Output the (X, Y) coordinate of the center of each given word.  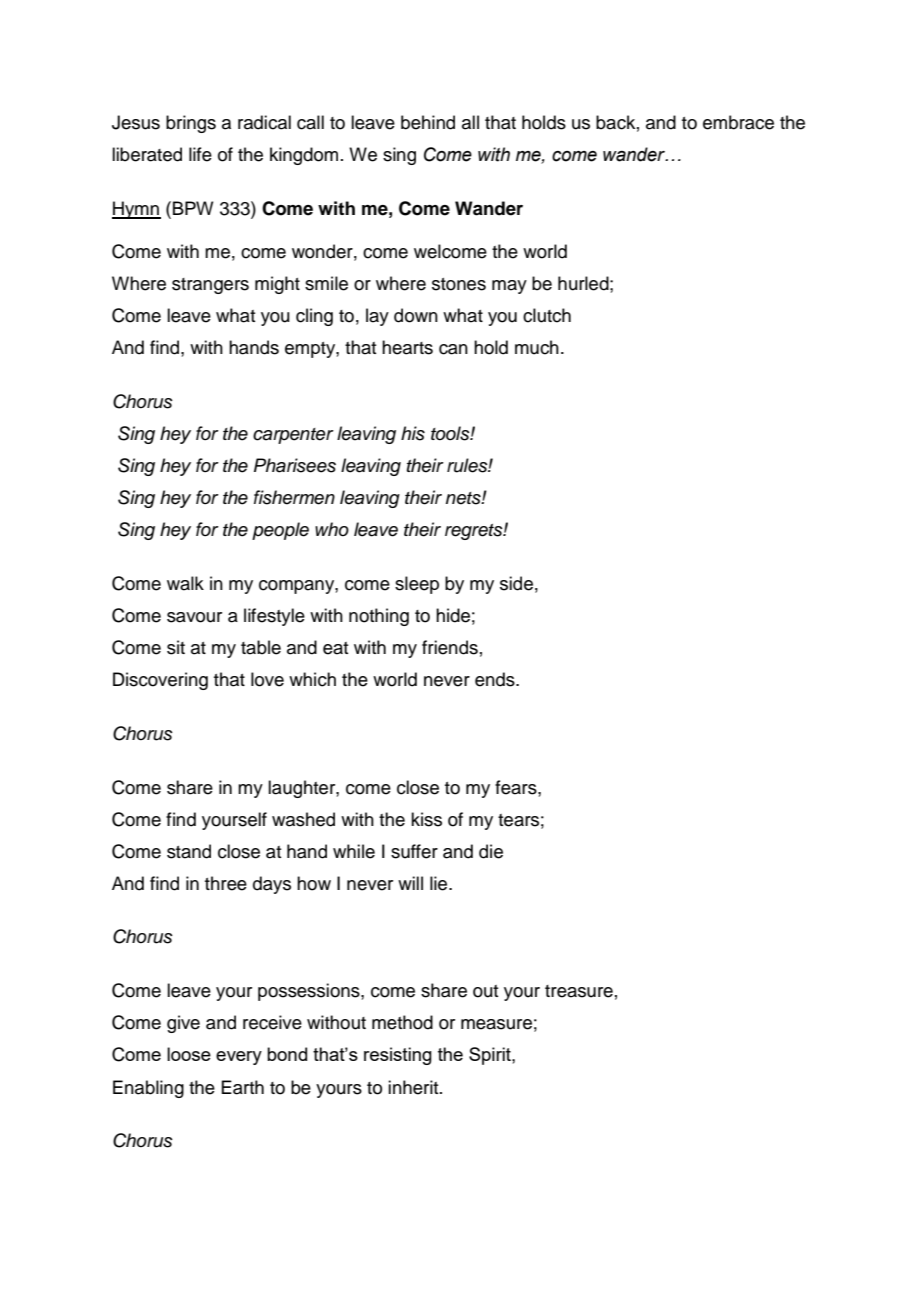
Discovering (160, 681)
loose (189, 1054)
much (537, 347)
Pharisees (295, 465)
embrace (738, 122)
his (413, 433)
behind (428, 122)
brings (191, 124)
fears (517, 787)
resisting (398, 1056)
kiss (426, 819)
